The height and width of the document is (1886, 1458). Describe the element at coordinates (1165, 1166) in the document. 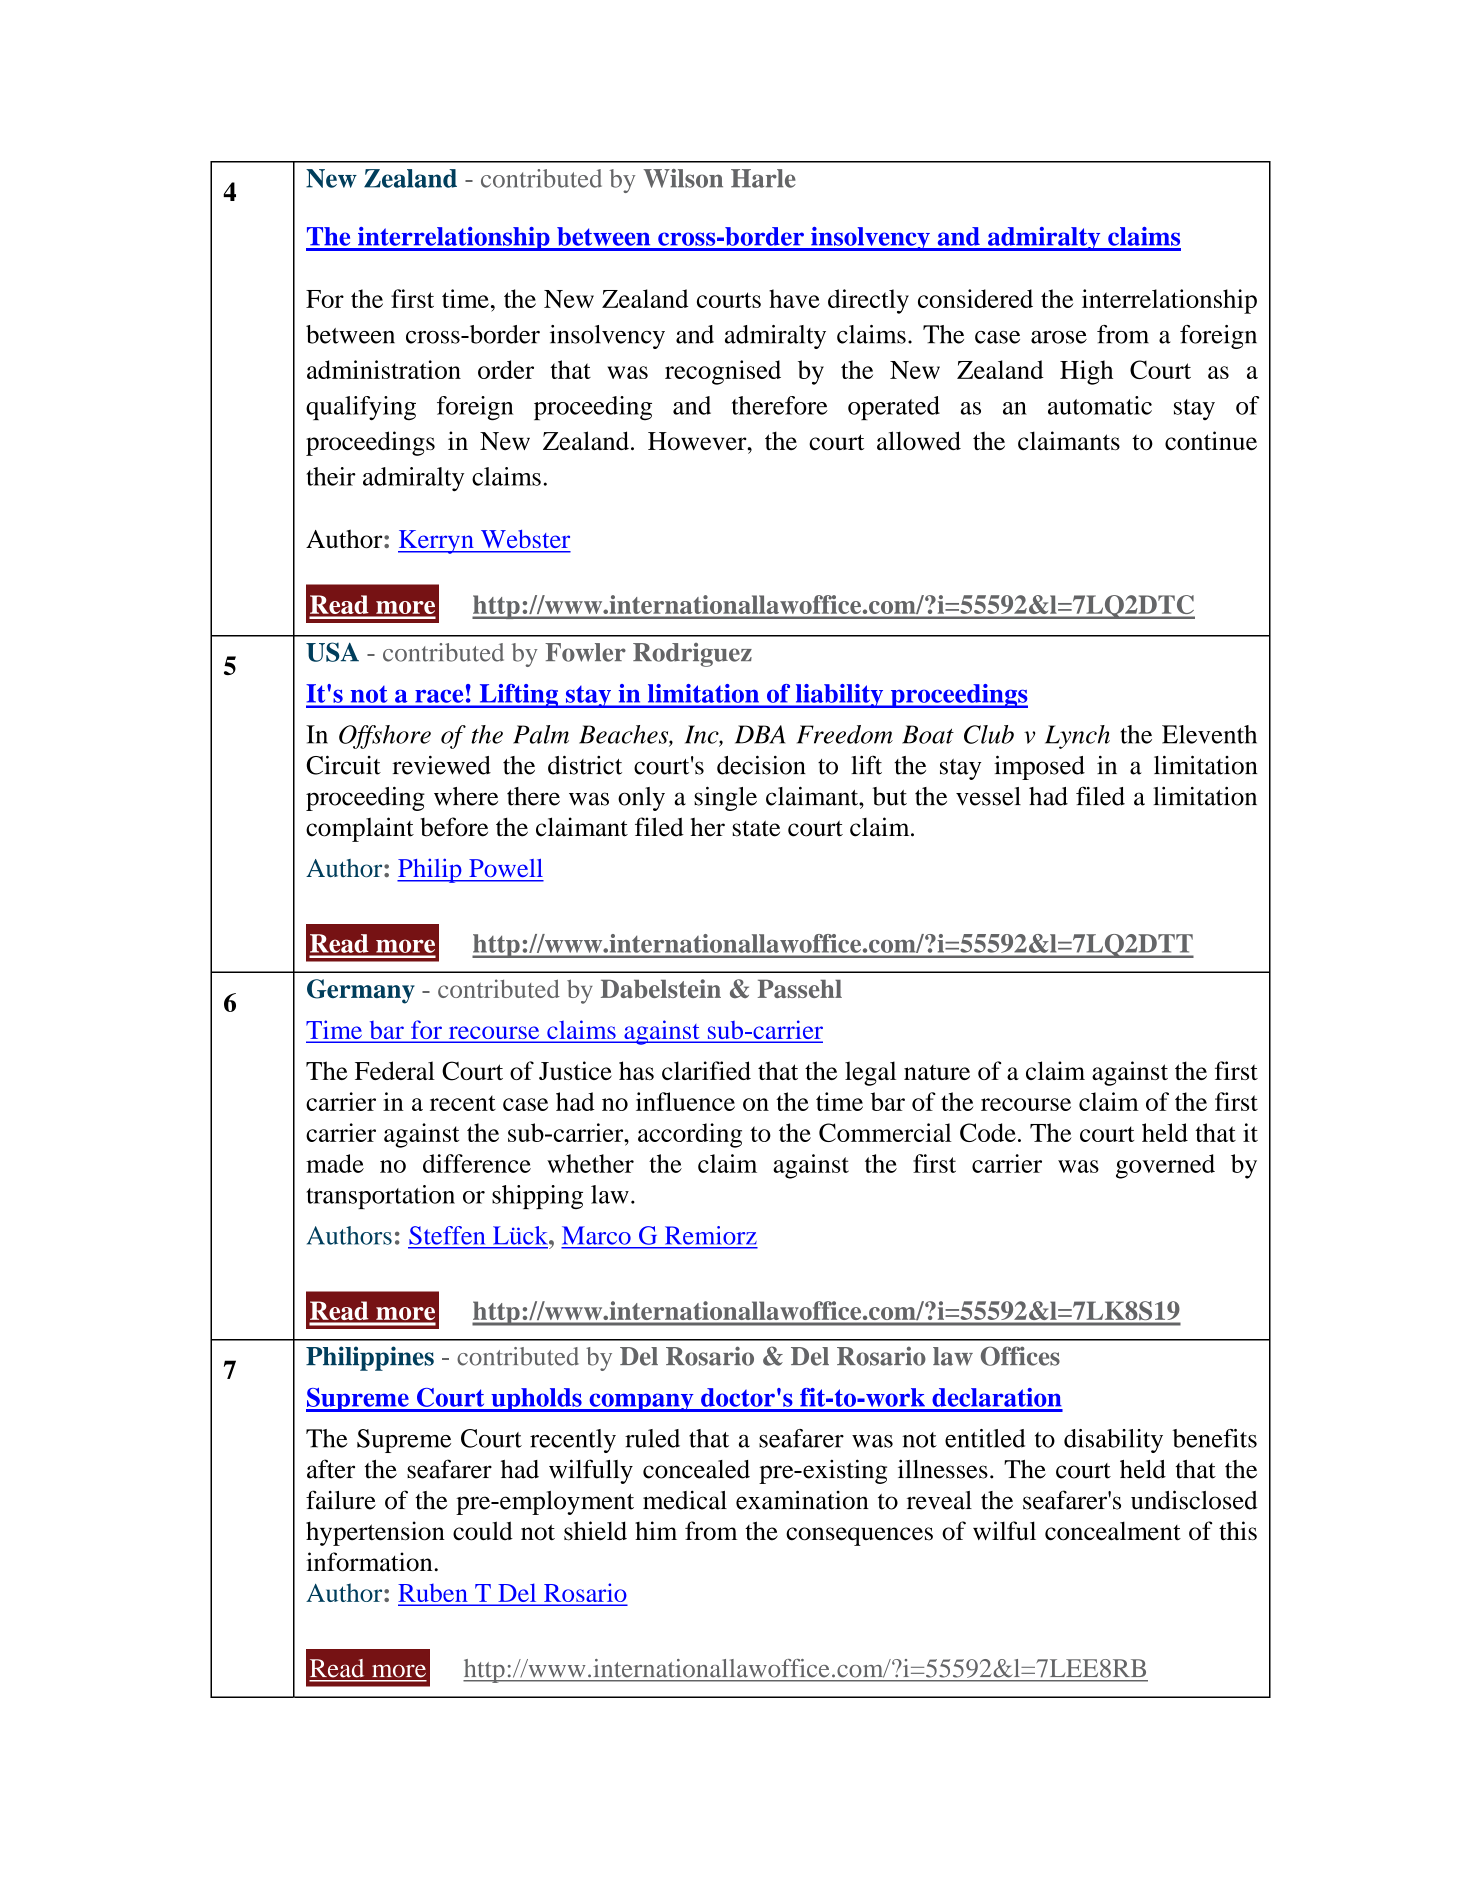

I see `governed` at that location.
